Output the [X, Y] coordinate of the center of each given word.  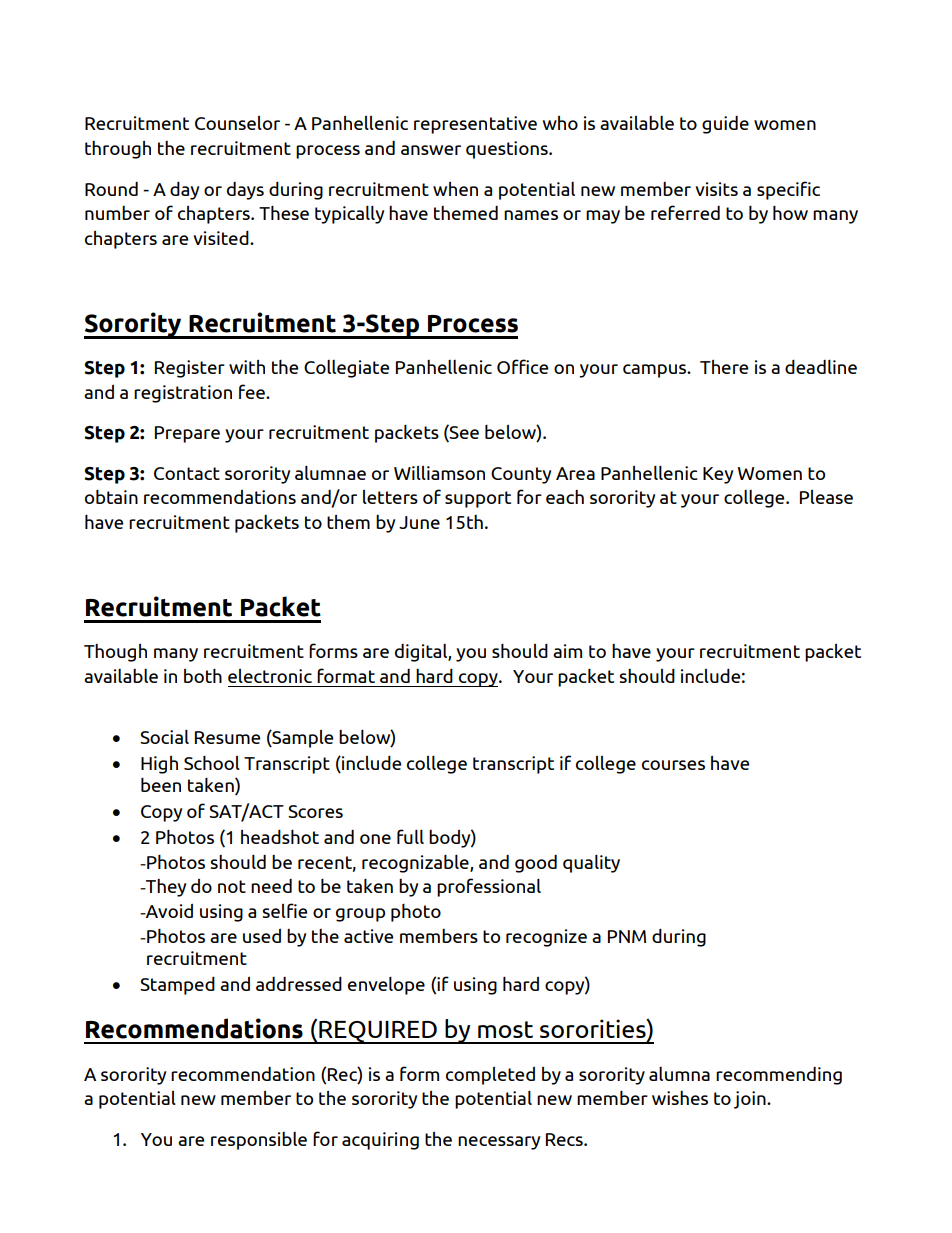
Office [522, 366]
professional [489, 887]
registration [183, 394]
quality [591, 863]
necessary [499, 1143]
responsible [259, 1141]
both [203, 675]
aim [567, 651]
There [724, 366]
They [165, 888]
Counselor [237, 122]
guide [725, 125]
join [751, 1100]
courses [673, 765]
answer [431, 150]
